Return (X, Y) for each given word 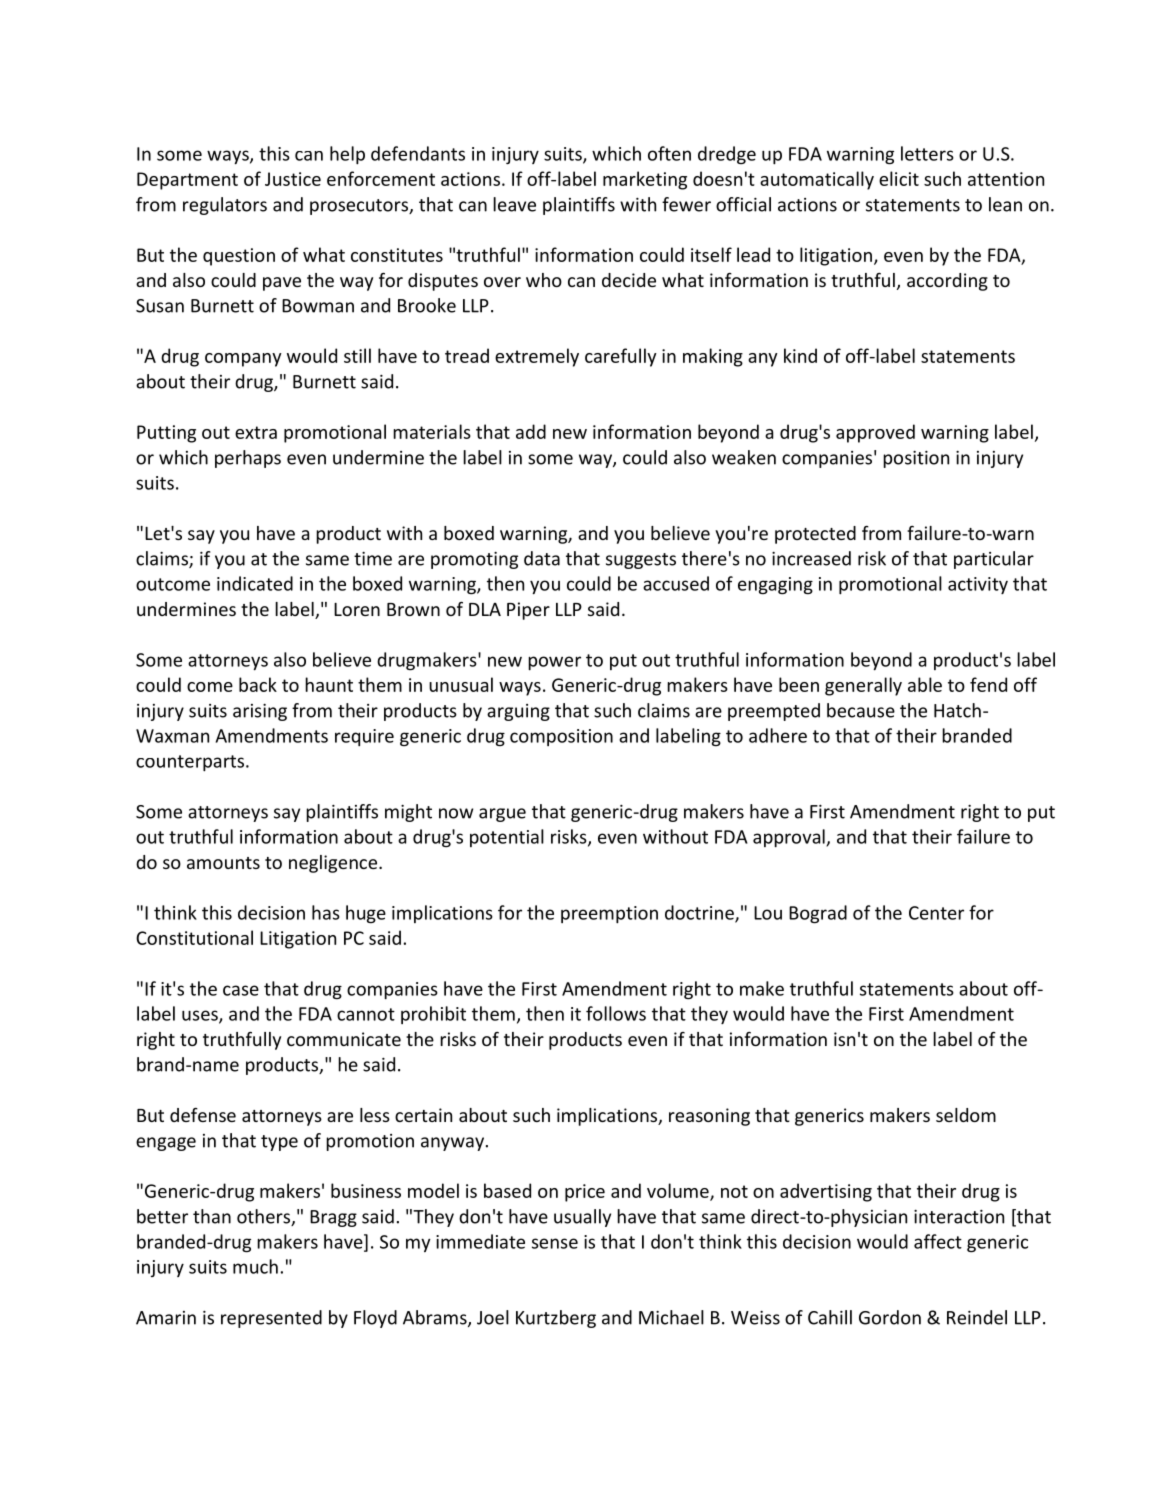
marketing (645, 180)
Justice (293, 179)
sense (555, 1243)
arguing (518, 712)
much (255, 1266)
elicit (899, 178)
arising (260, 712)
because (861, 710)
